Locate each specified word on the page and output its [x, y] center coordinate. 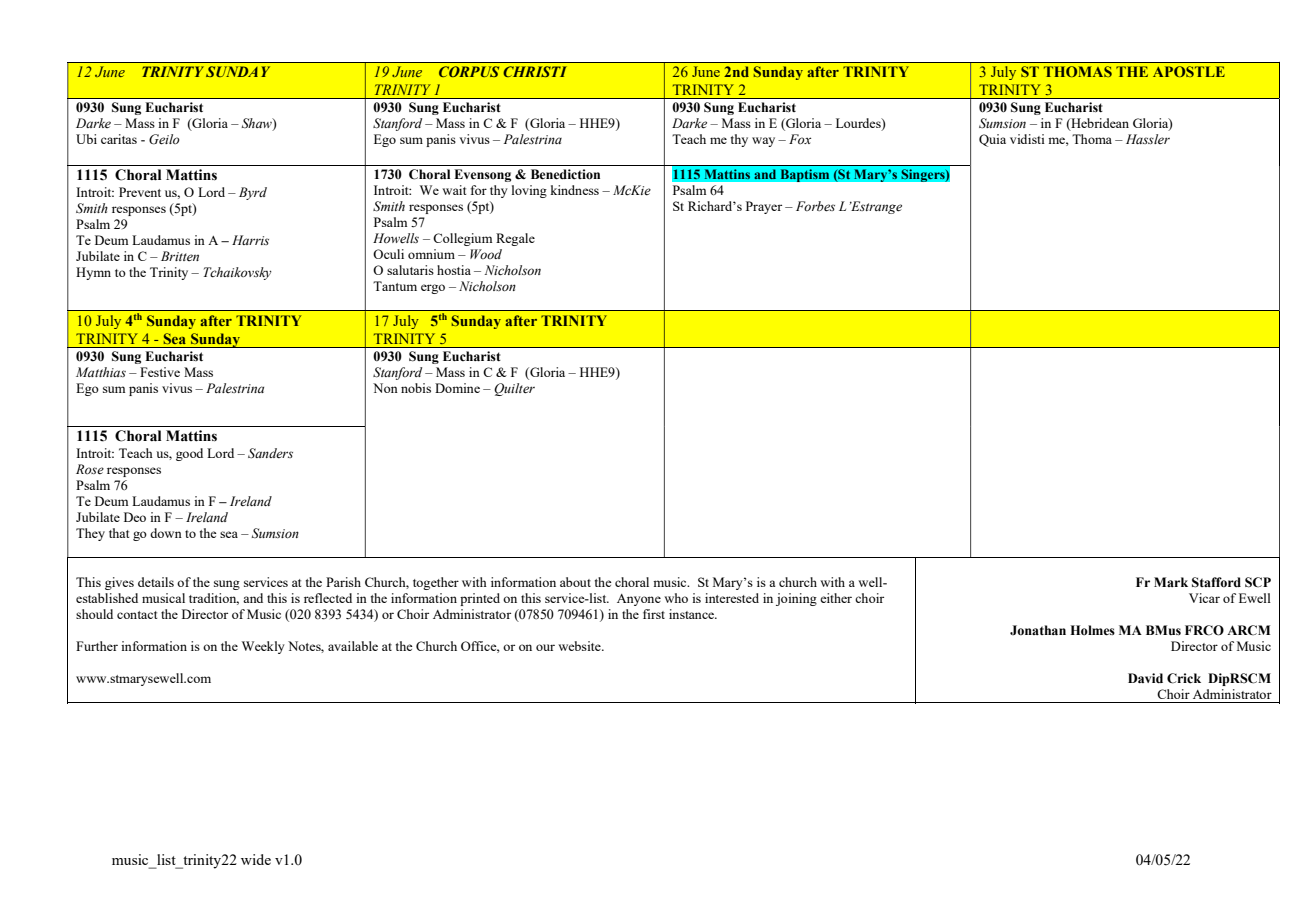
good [189, 454]
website [580, 646]
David [1145, 678]
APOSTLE [1189, 71]
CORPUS [469, 71]
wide [256, 859]
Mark [1171, 582]
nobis [416, 388]
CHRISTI [535, 71]
